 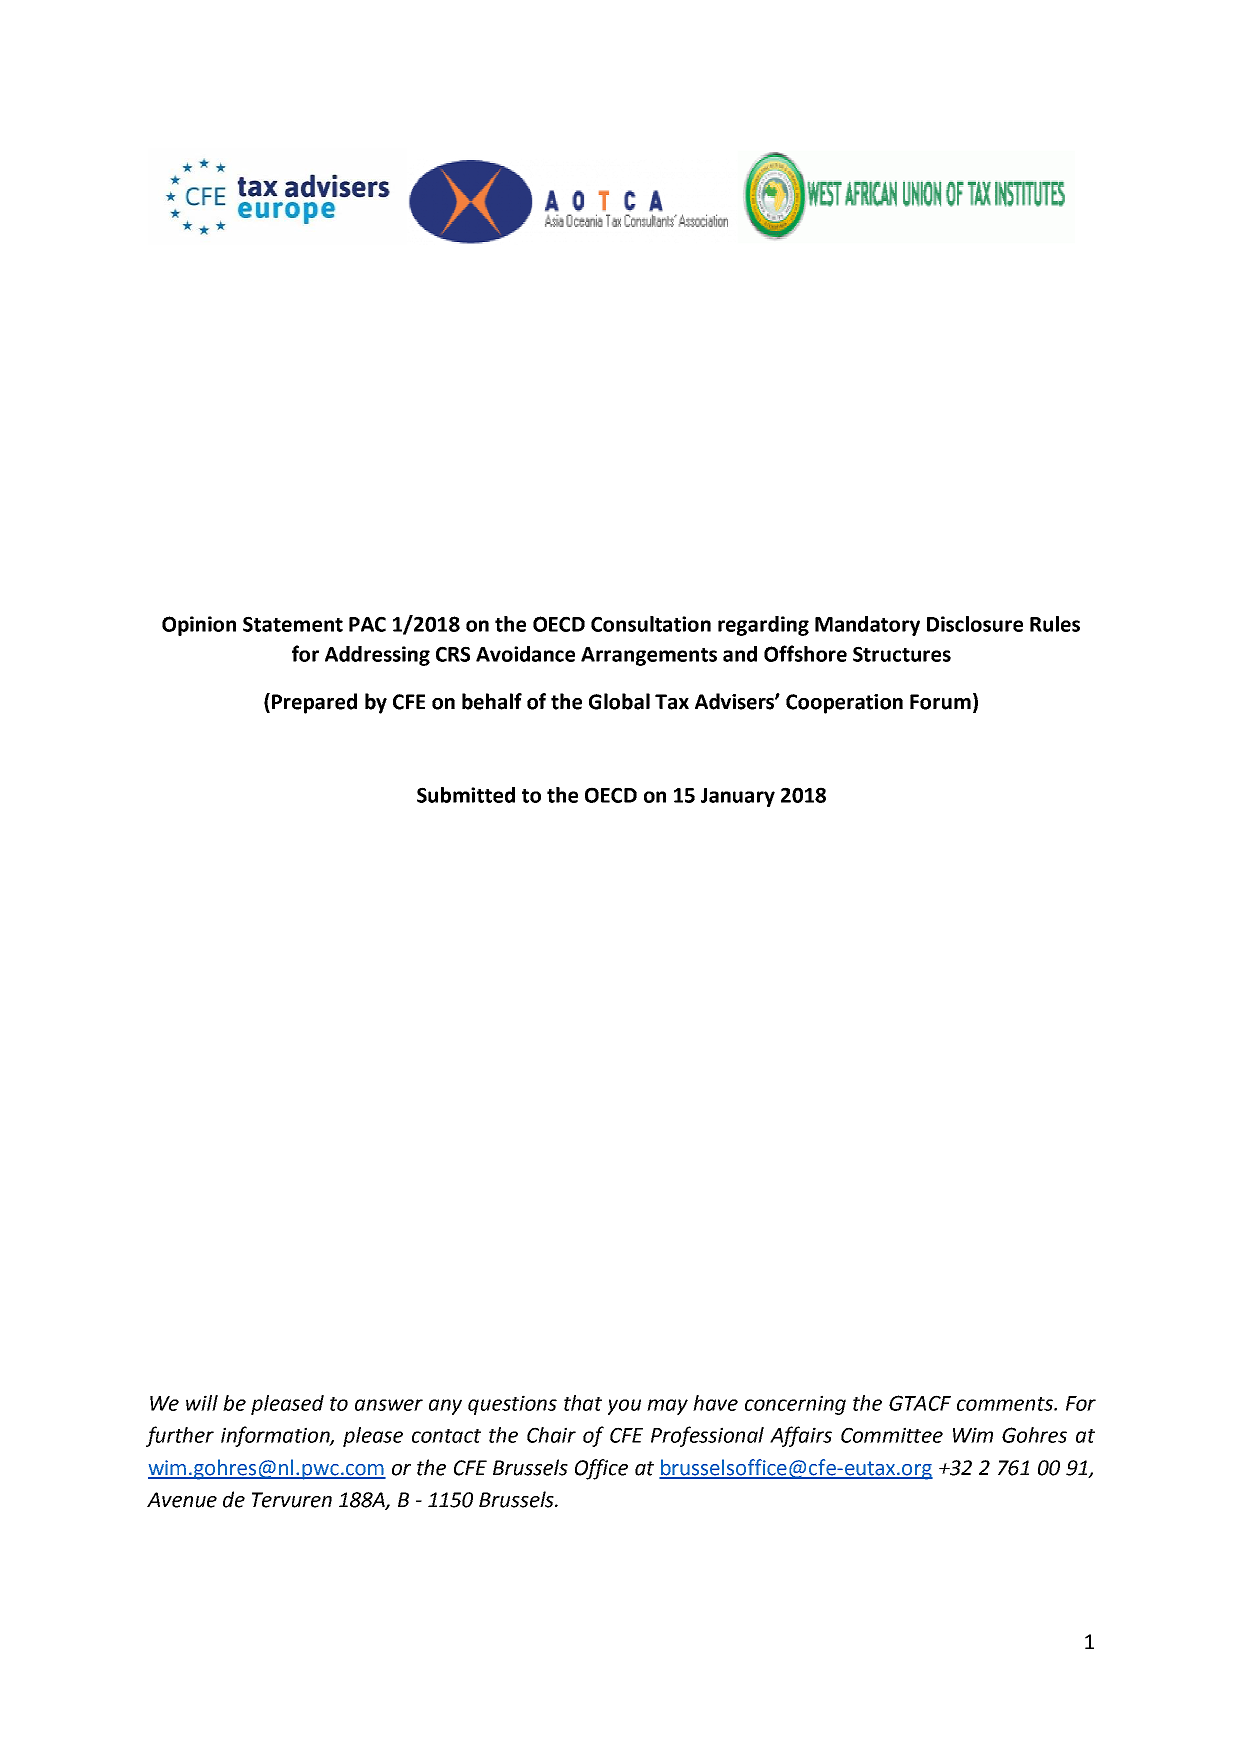 What do you see at coordinates (940, 702) in the page?
I see `Forum` at bounding box center [940, 702].
